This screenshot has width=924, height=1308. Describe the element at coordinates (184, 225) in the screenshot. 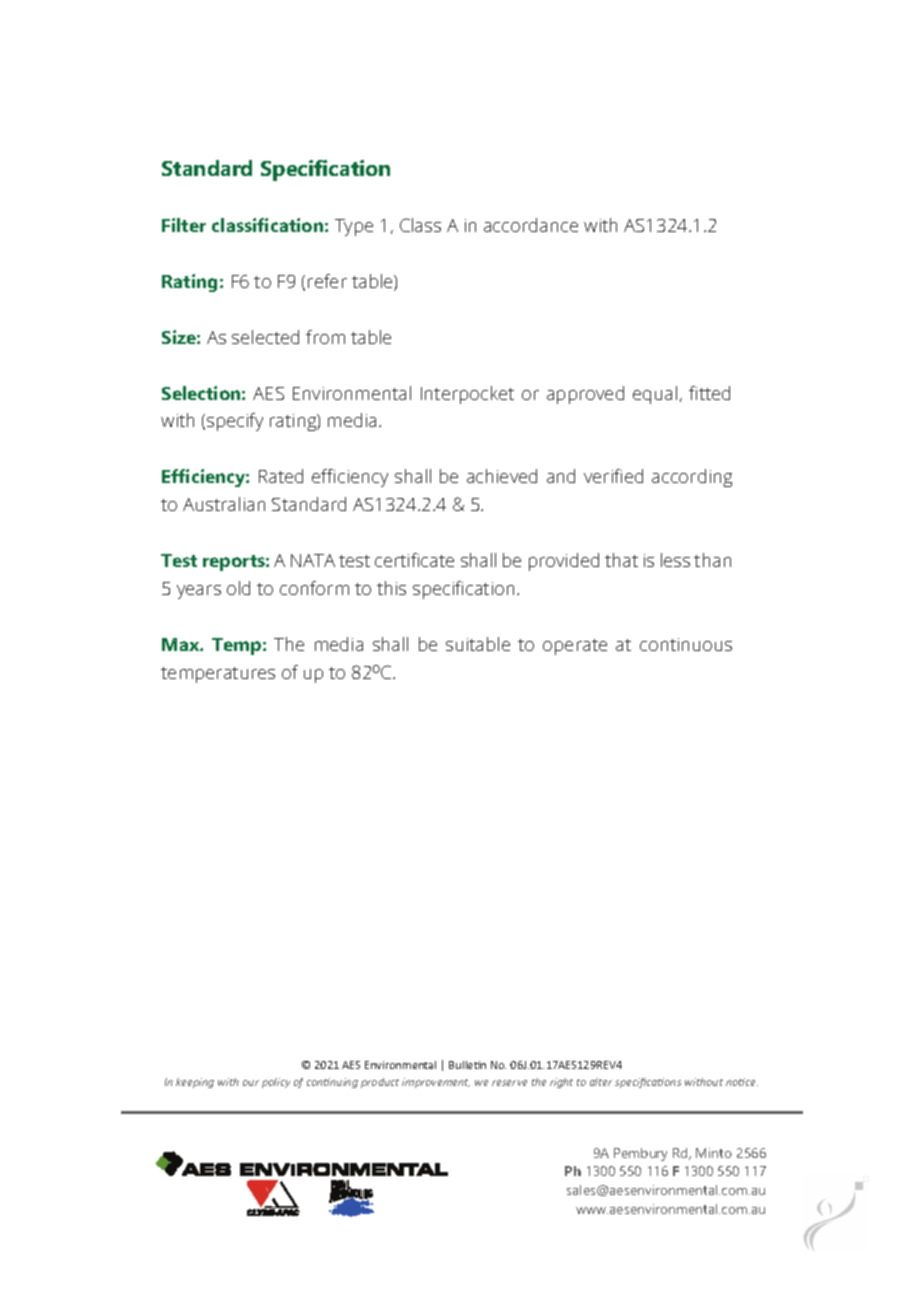

I see `Filter` at that location.
